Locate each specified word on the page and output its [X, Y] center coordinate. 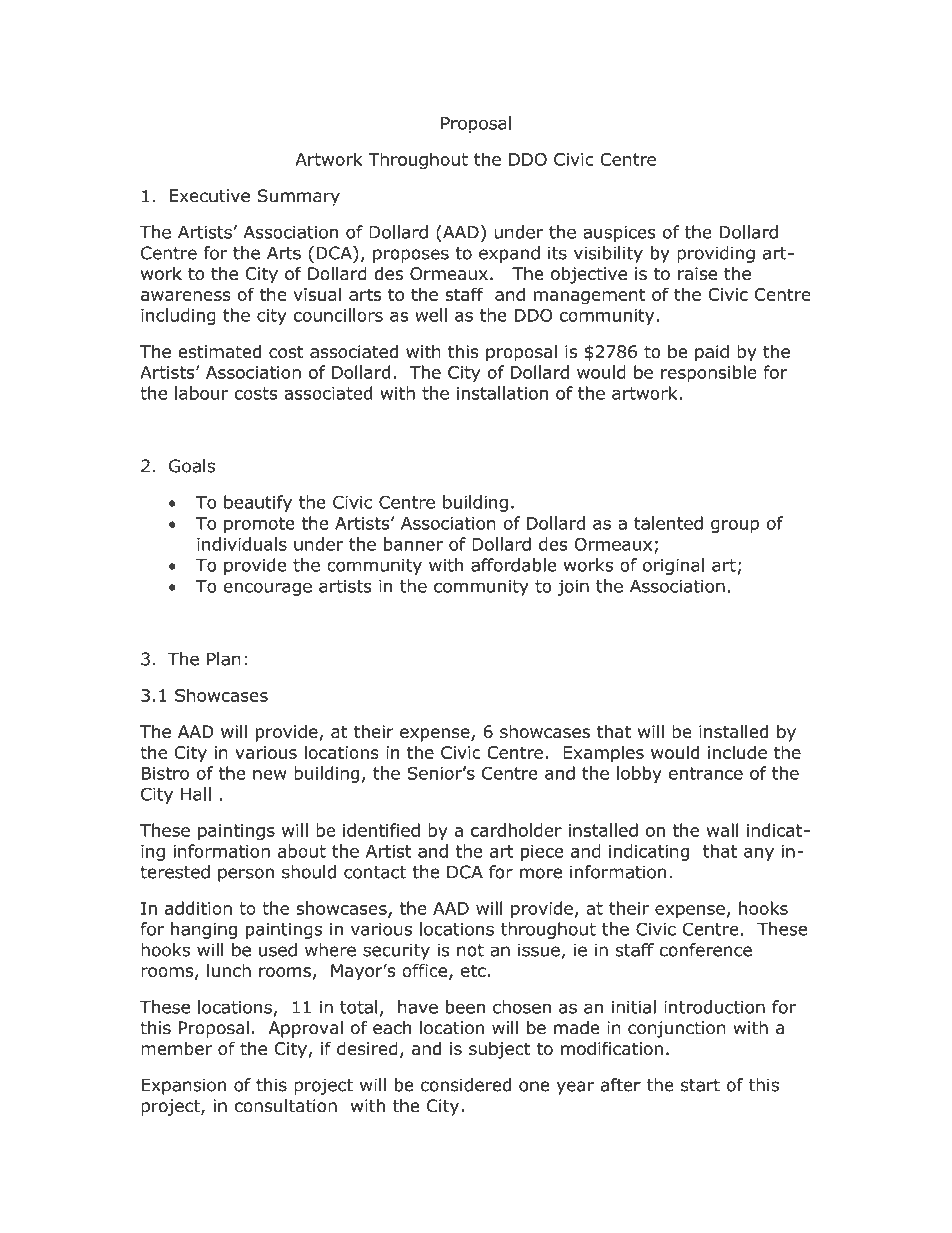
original [673, 566]
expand [509, 254]
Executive [209, 196]
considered [466, 1085]
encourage [268, 589]
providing [716, 254]
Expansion [183, 1086]
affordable [514, 565]
